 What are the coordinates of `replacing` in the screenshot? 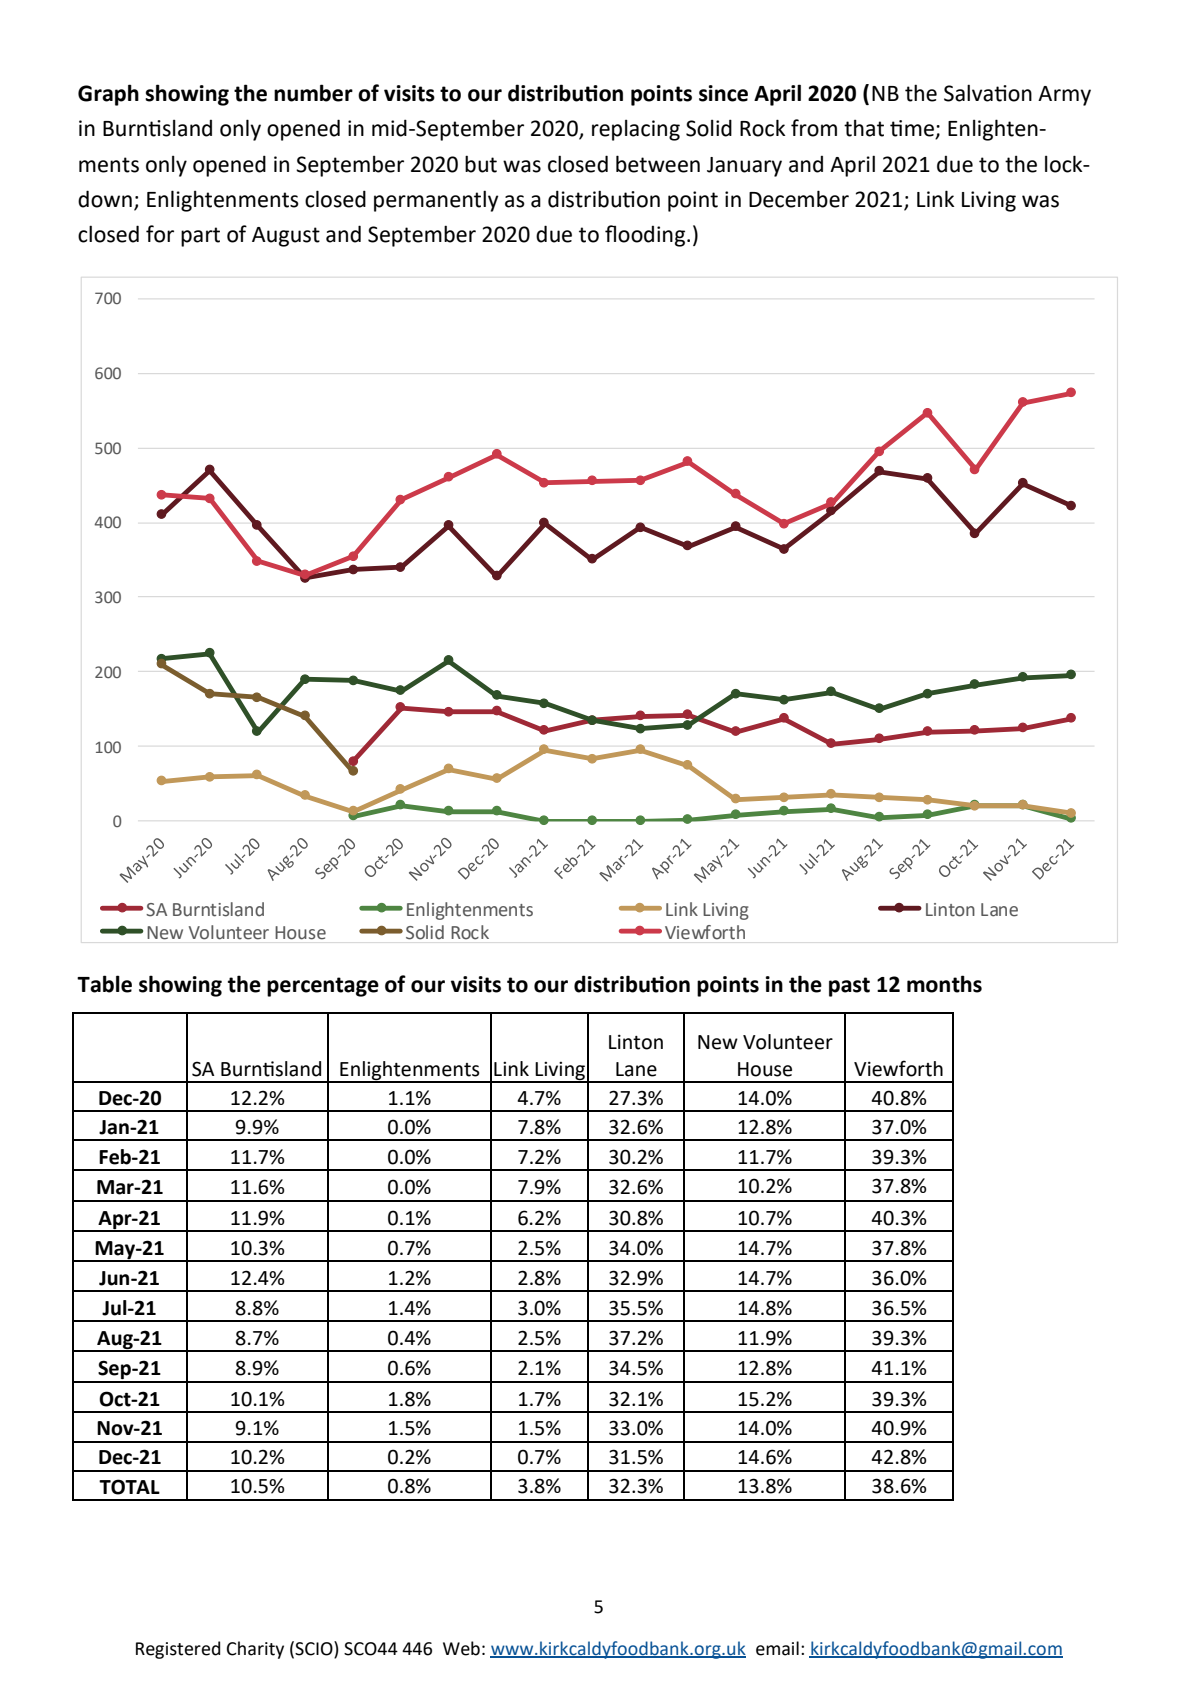 It's located at (636, 130).
